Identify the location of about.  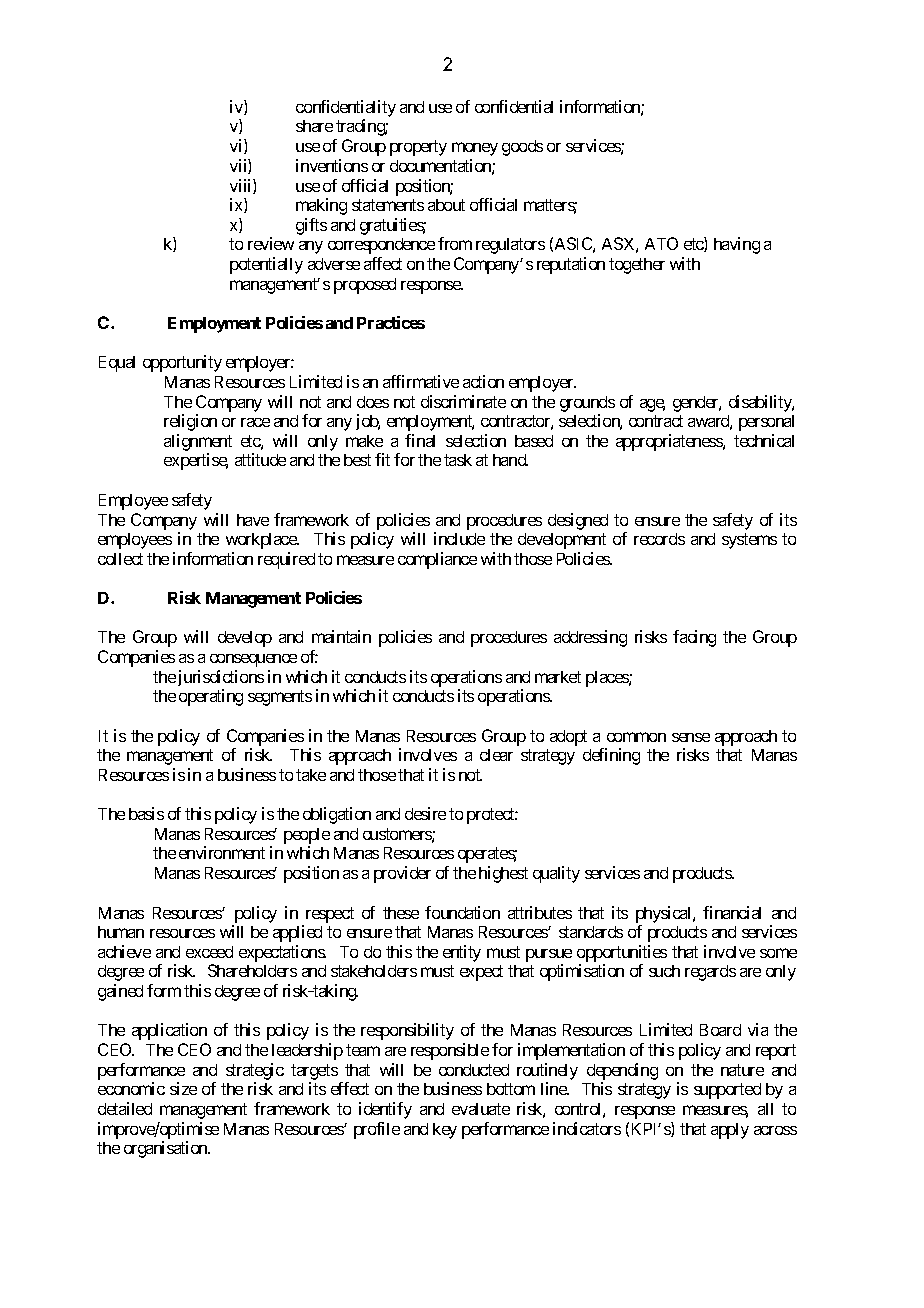
(446, 205).
